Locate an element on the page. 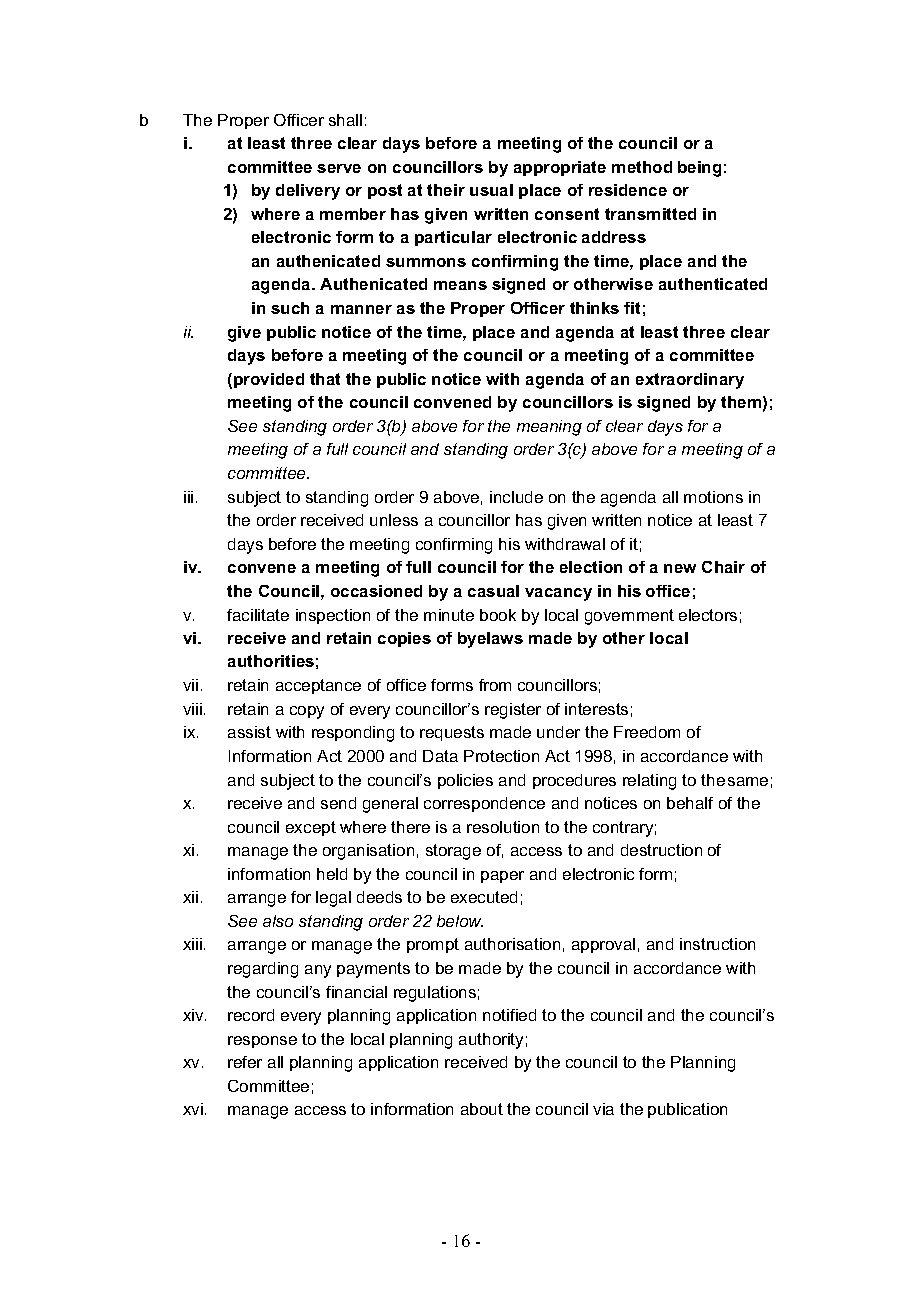 This image has width=924, height=1307. government is located at coordinates (629, 617).
